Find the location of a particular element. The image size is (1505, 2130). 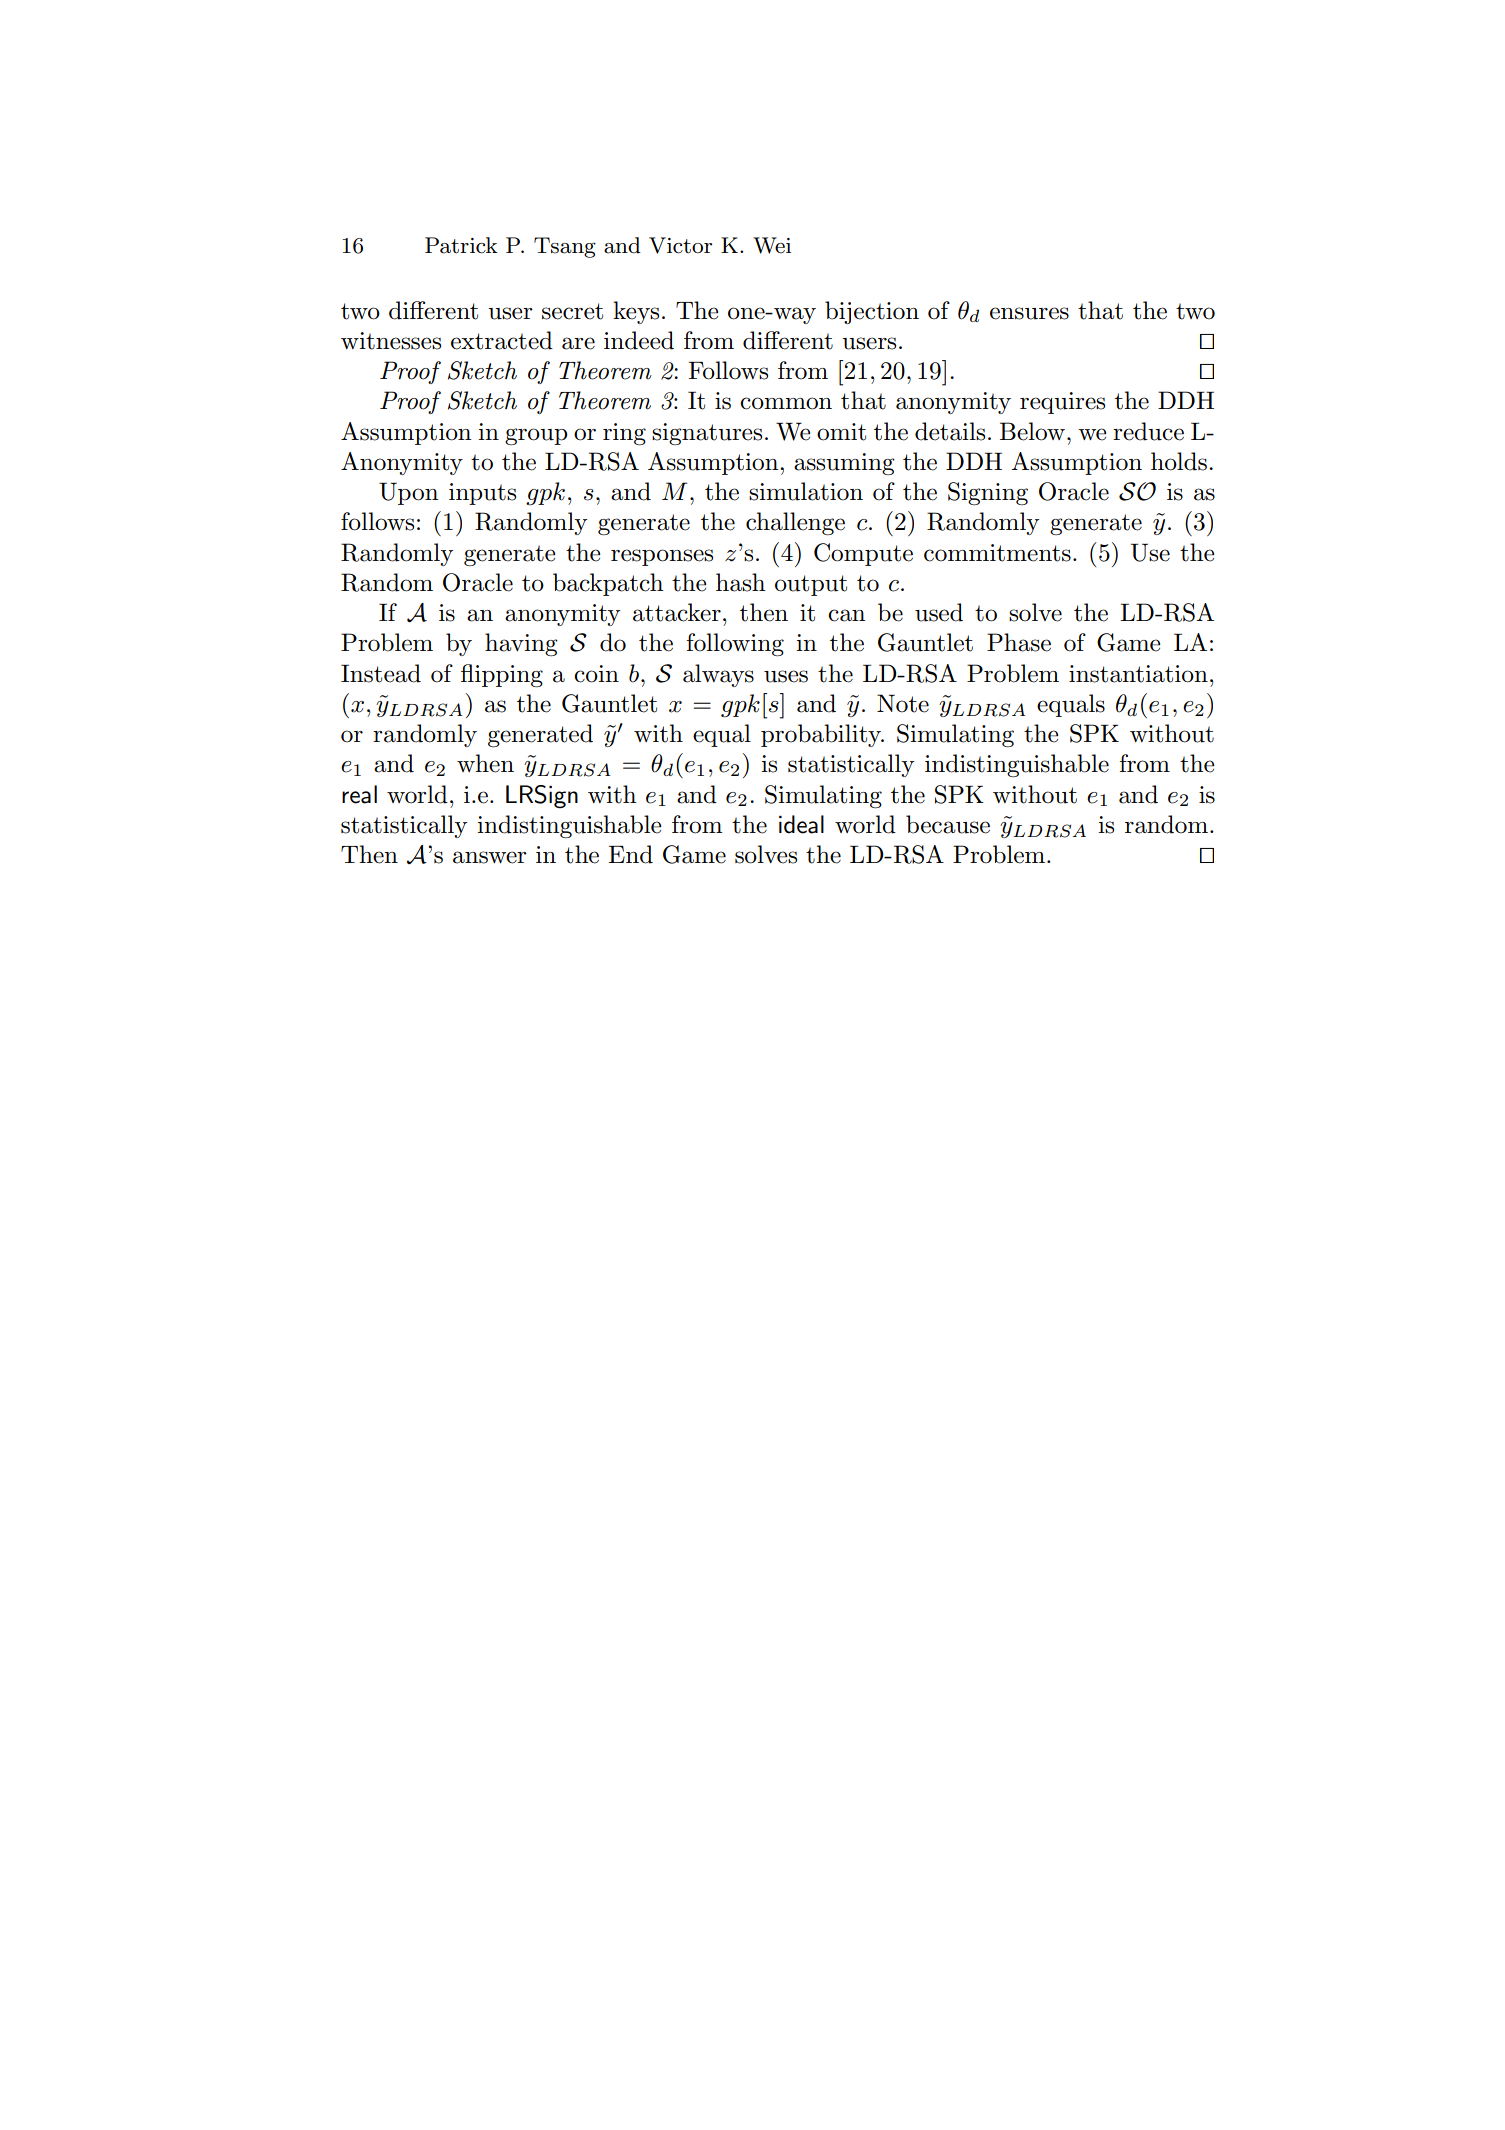

because is located at coordinates (948, 824).
